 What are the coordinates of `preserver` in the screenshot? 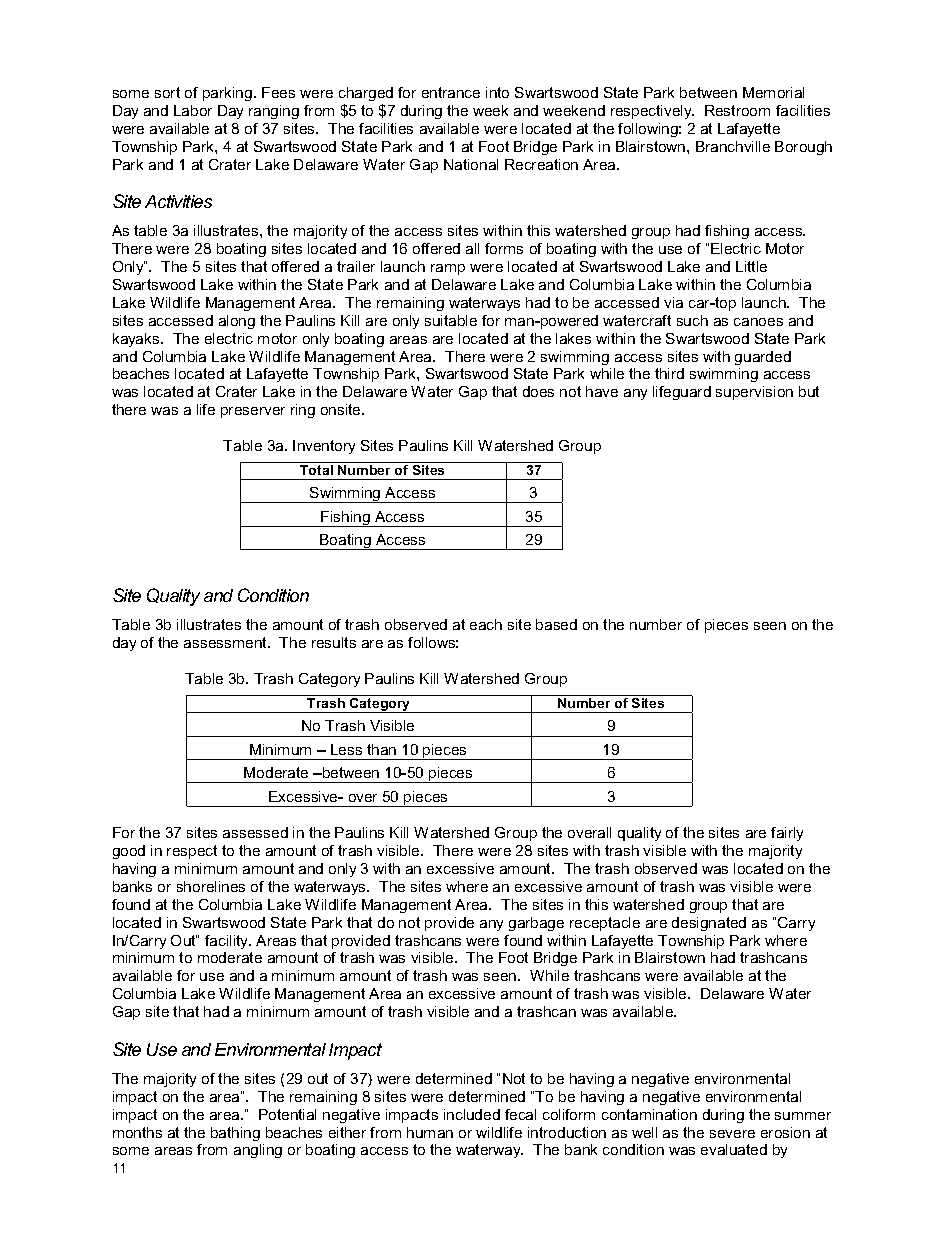 It's located at (253, 412).
